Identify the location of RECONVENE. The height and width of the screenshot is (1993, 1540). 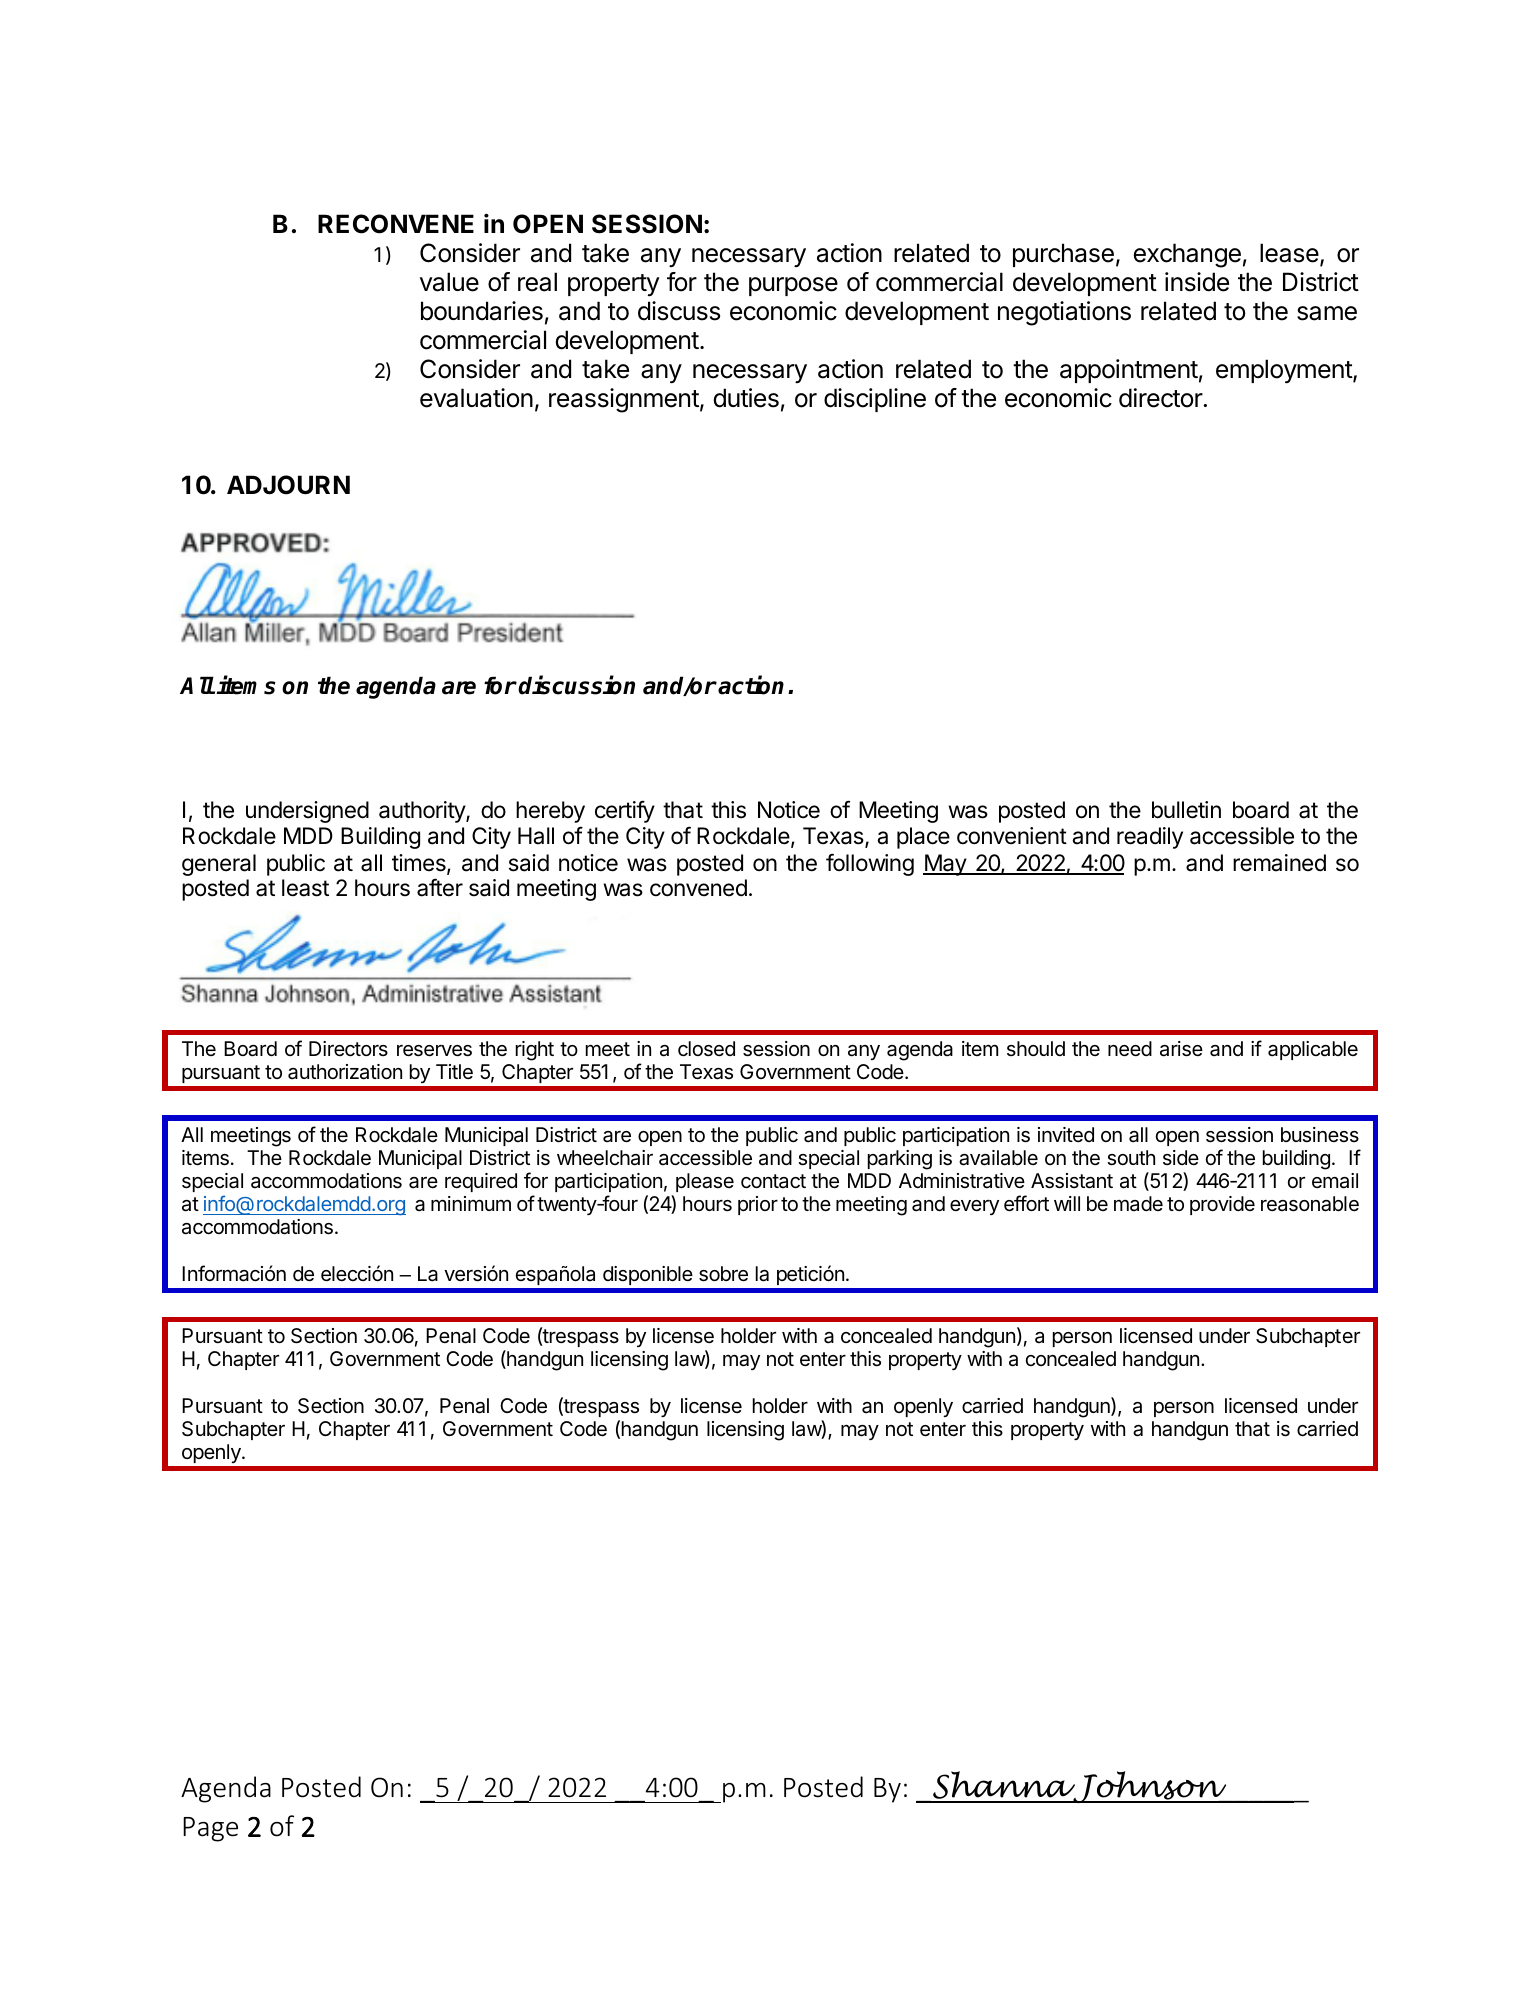
(396, 224).
